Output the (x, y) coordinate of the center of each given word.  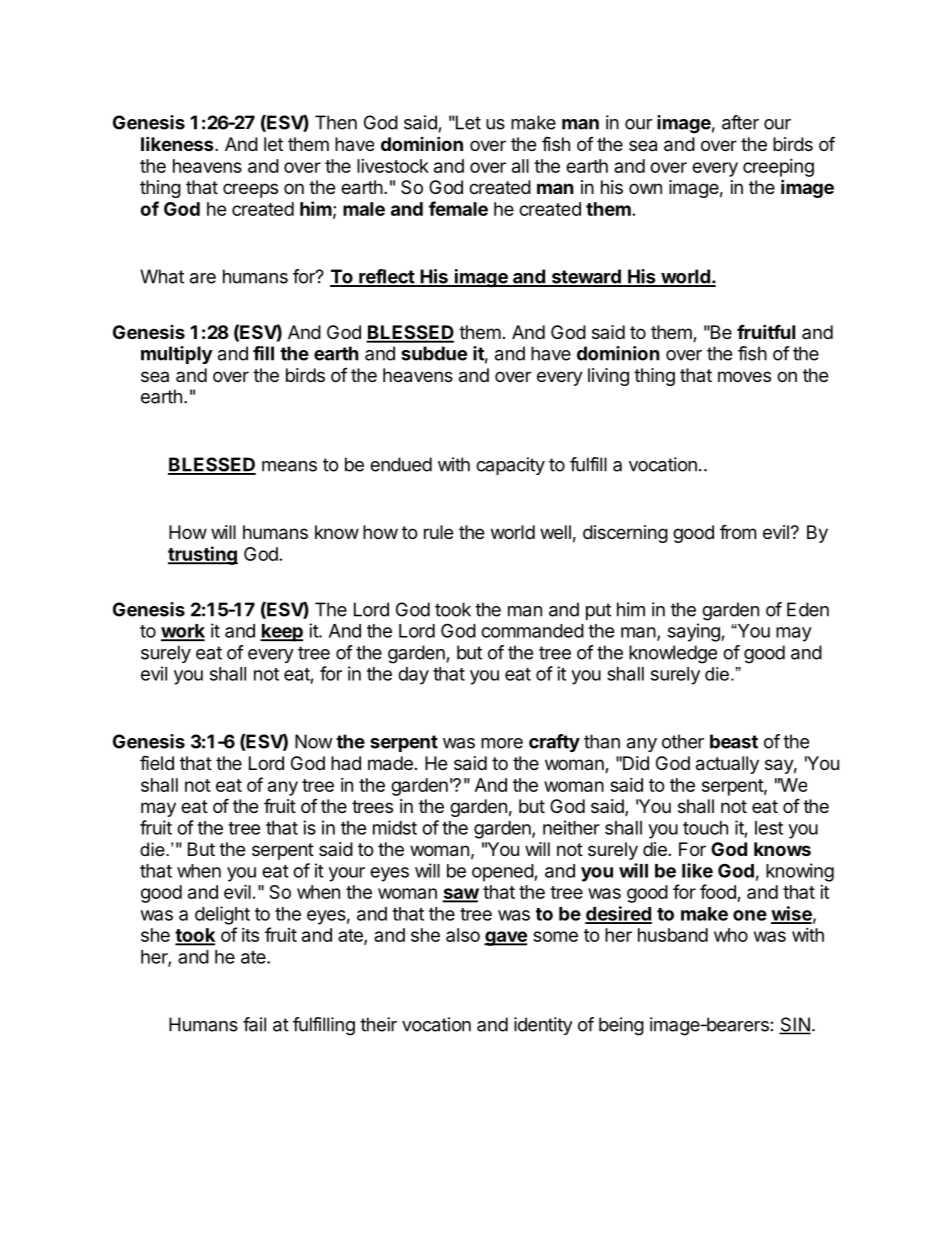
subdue (434, 353)
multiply (177, 355)
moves (744, 376)
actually (727, 765)
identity (543, 1026)
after (740, 122)
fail (254, 1024)
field (157, 762)
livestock (393, 166)
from (738, 531)
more (502, 743)
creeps (250, 190)
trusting (203, 555)
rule (438, 532)
